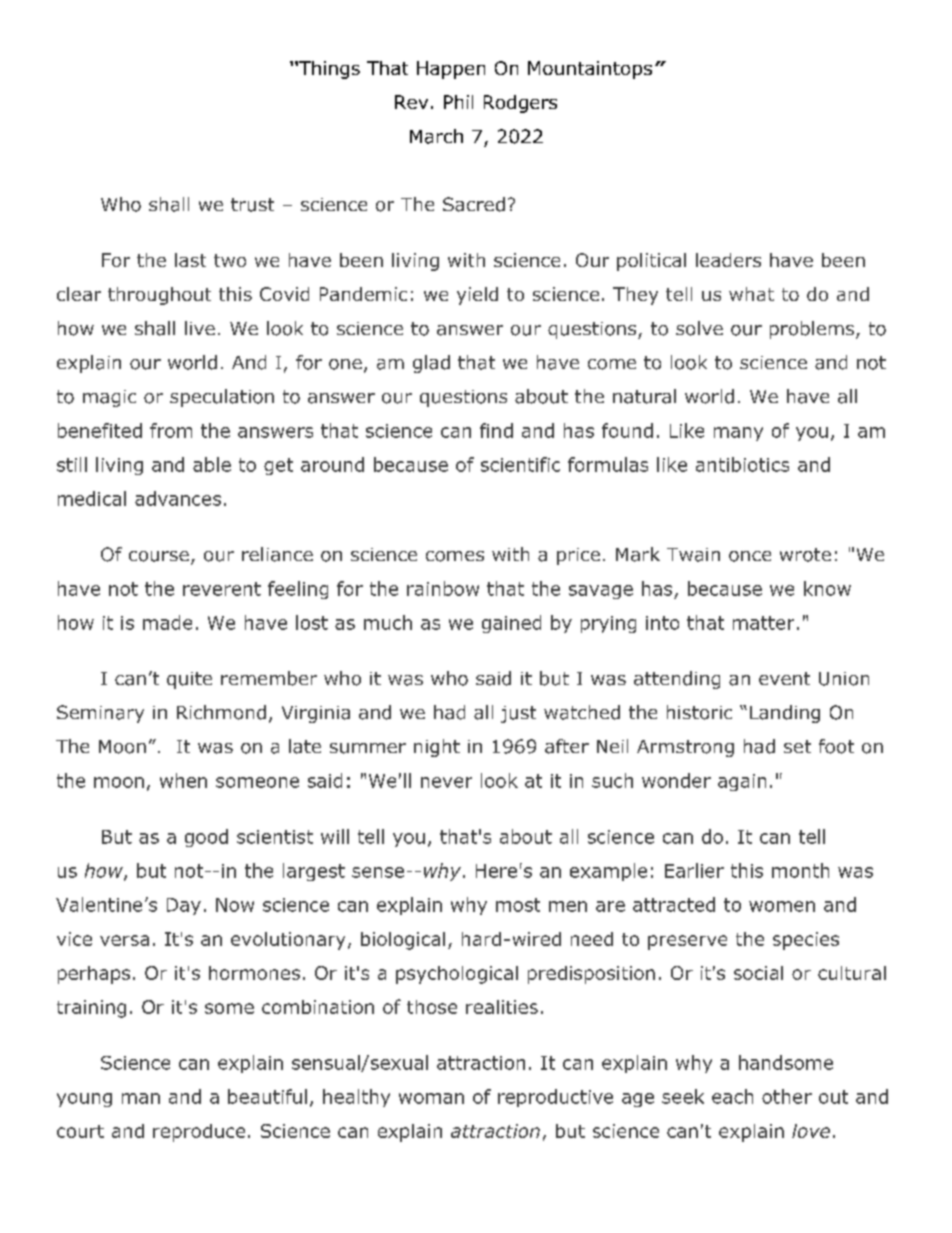 The height and width of the image is (1233, 952). What do you see at coordinates (812, 330) in the image?
I see `problems` at bounding box center [812, 330].
